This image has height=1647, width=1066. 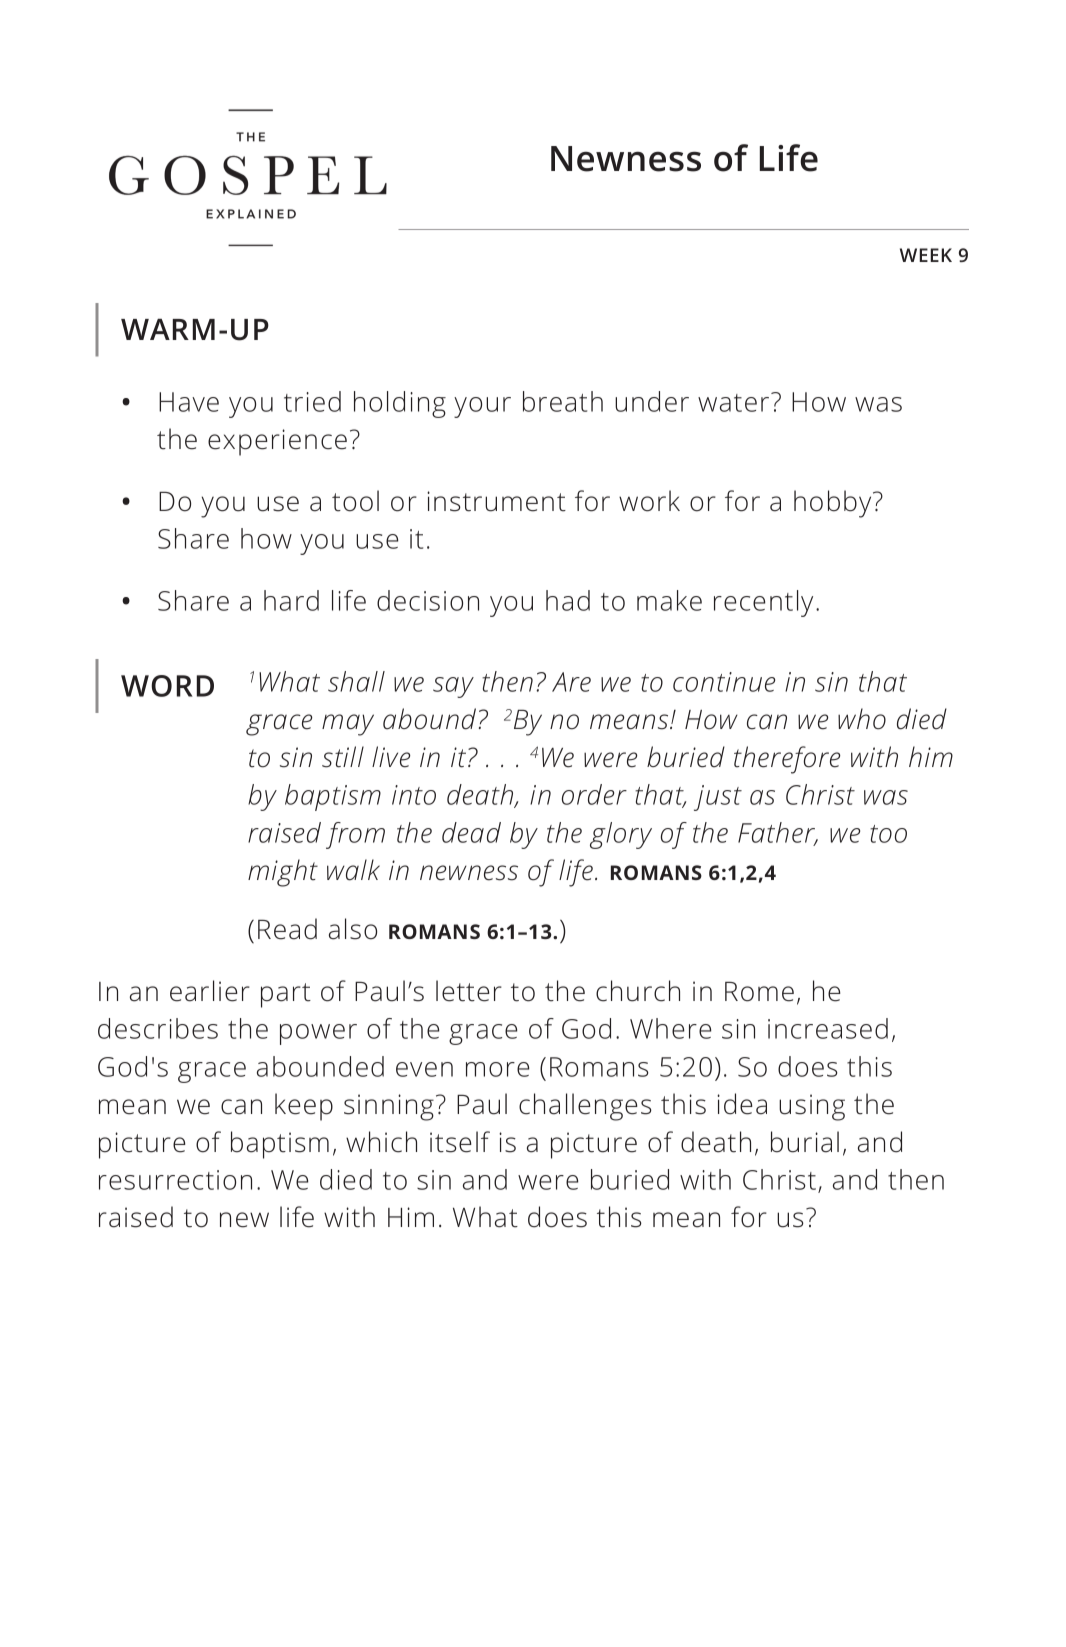 What do you see at coordinates (291, 600) in the image?
I see `hard` at bounding box center [291, 600].
